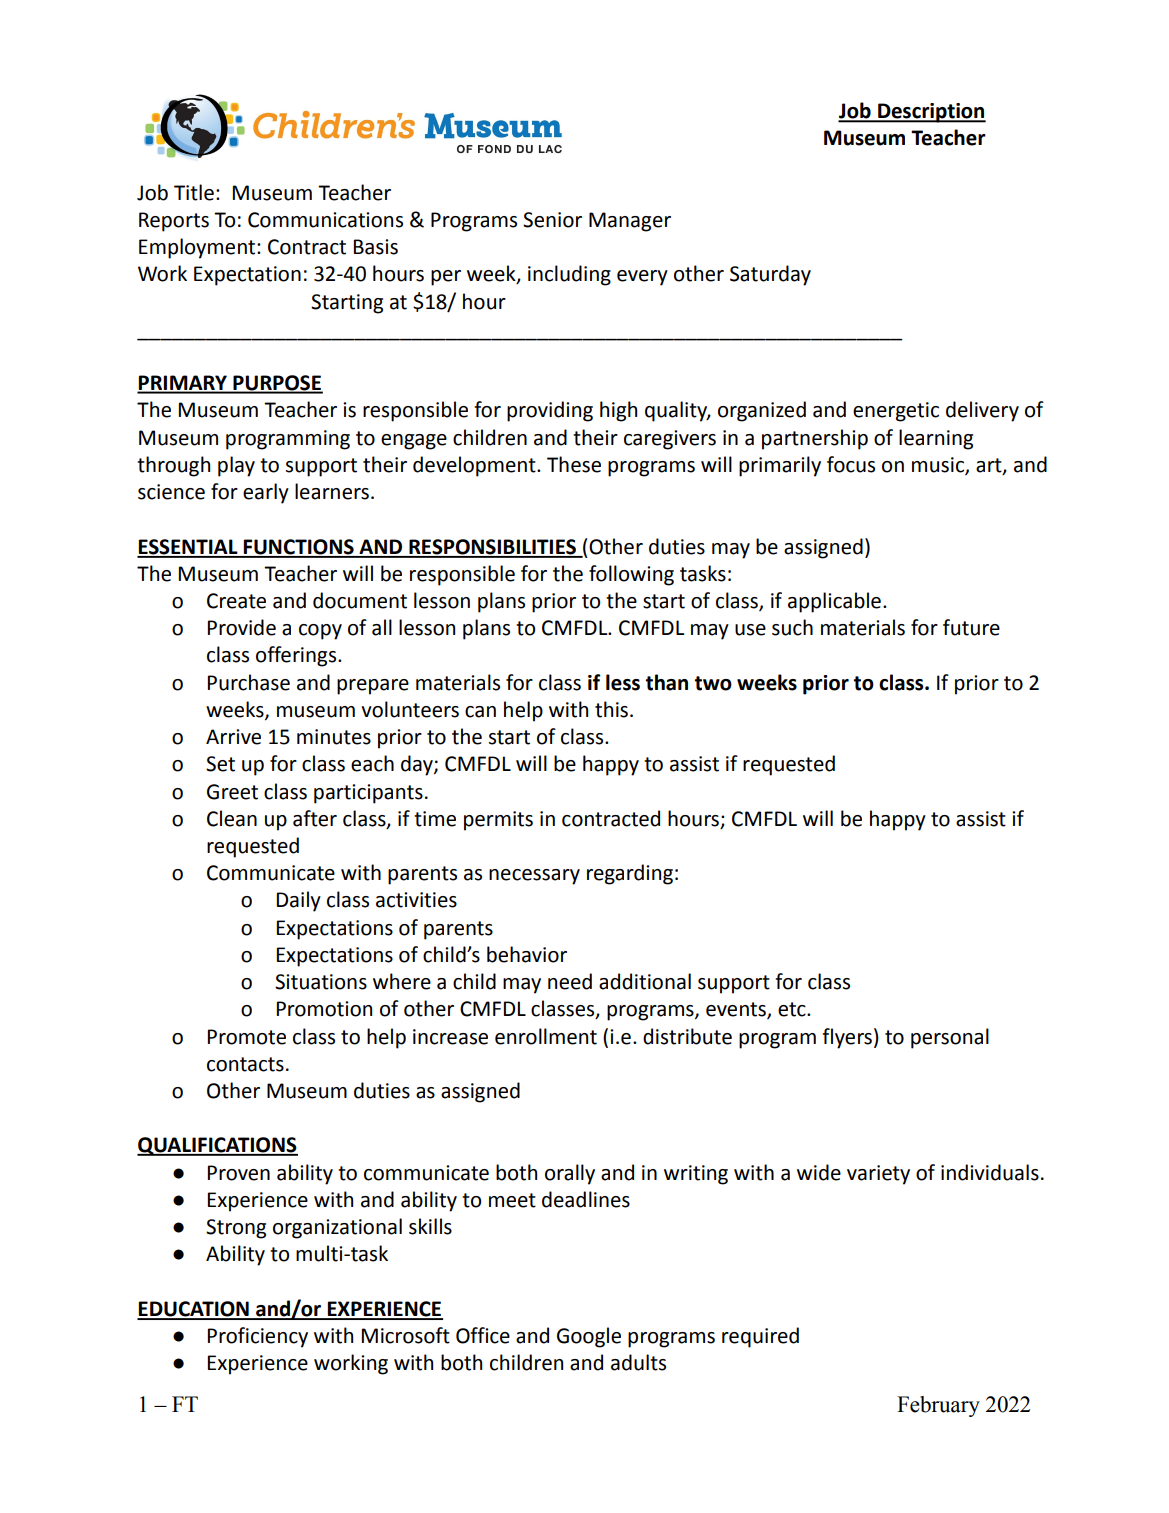 This image has width=1169, height=1513. Describe the element at coordinates (589, 1337) in the image. I see `Google` at that location.
